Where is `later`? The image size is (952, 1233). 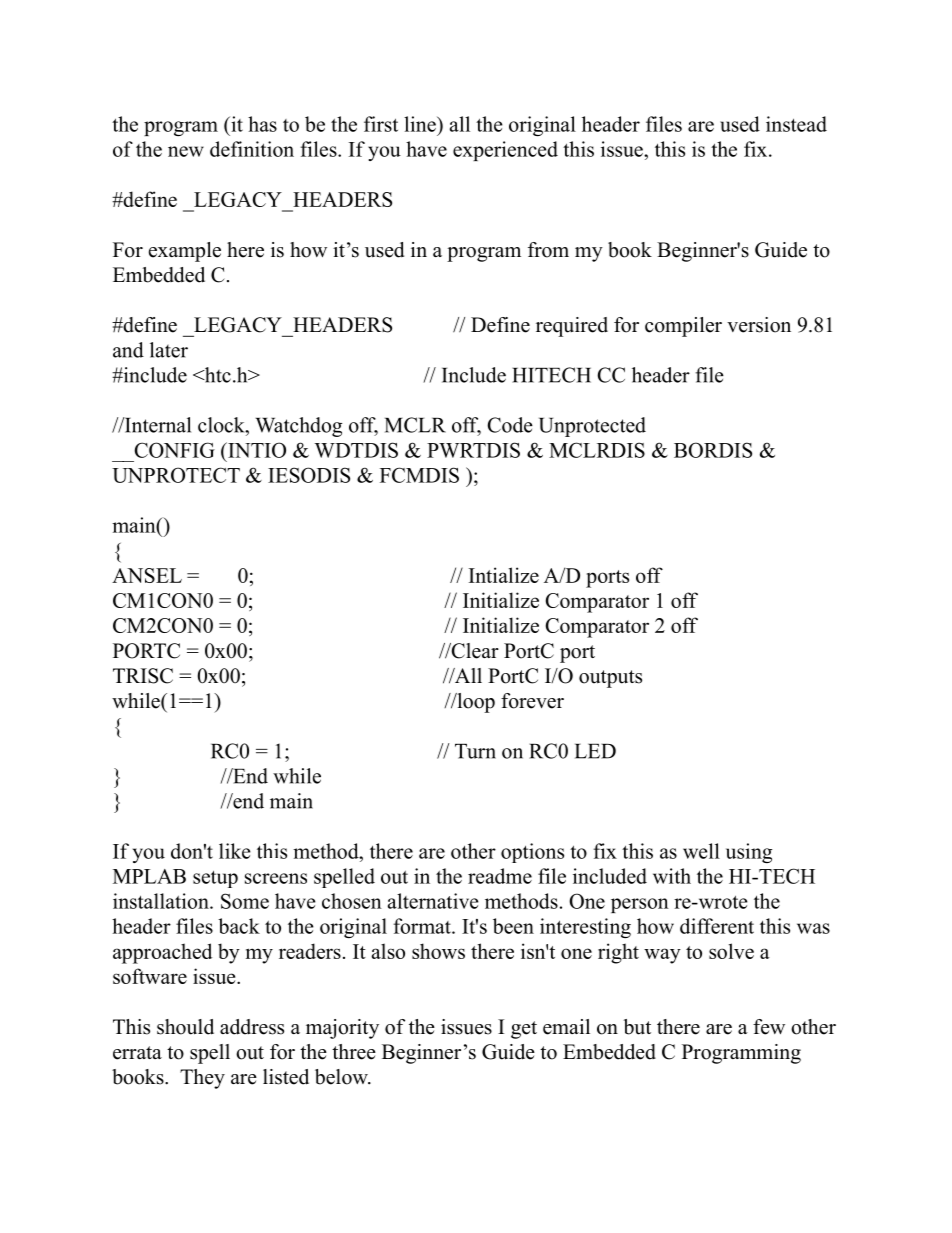
later is located at coordinates (169, 350).
